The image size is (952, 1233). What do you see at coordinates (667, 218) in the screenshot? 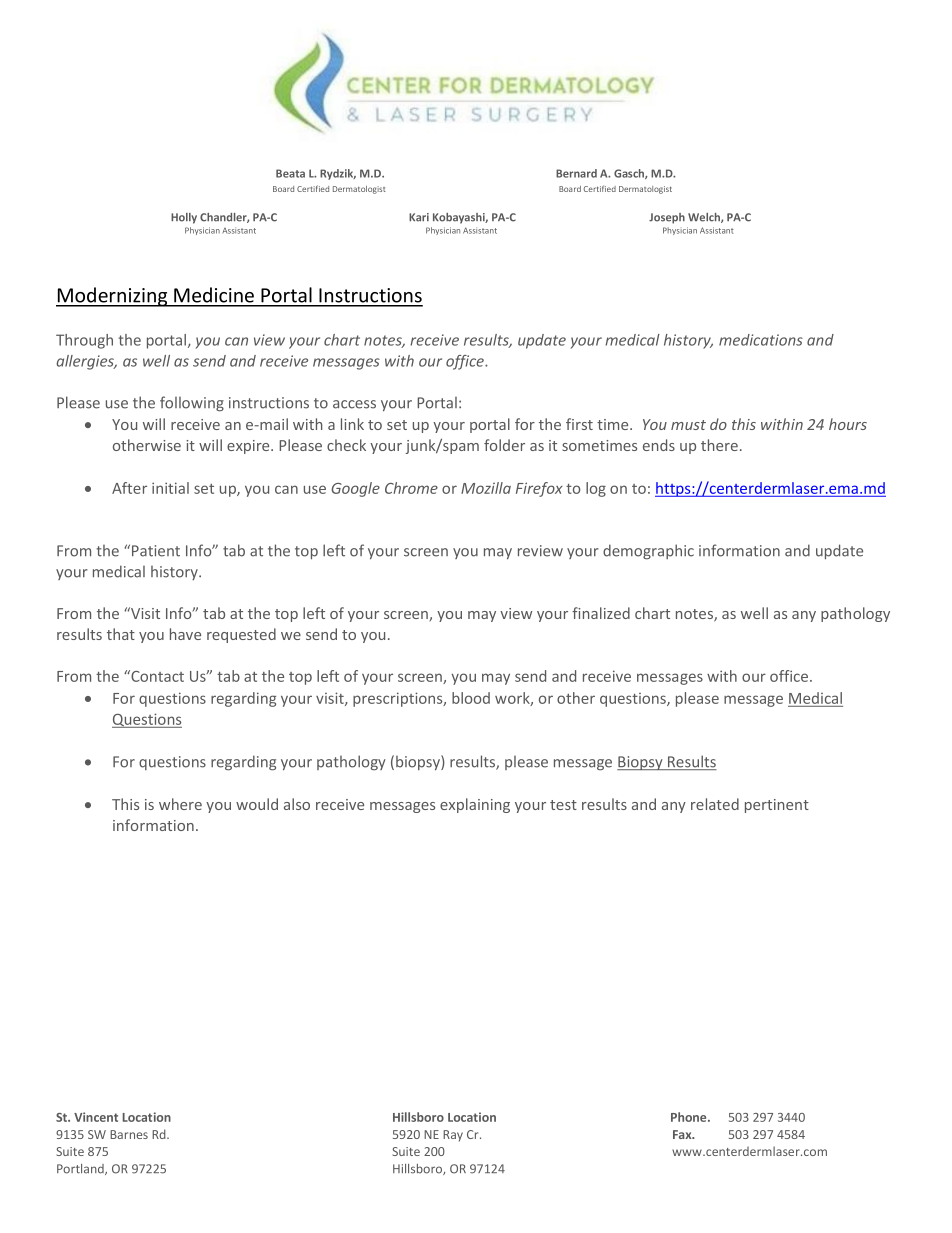
I see `Joseph` at bounding box center [667, 218].
